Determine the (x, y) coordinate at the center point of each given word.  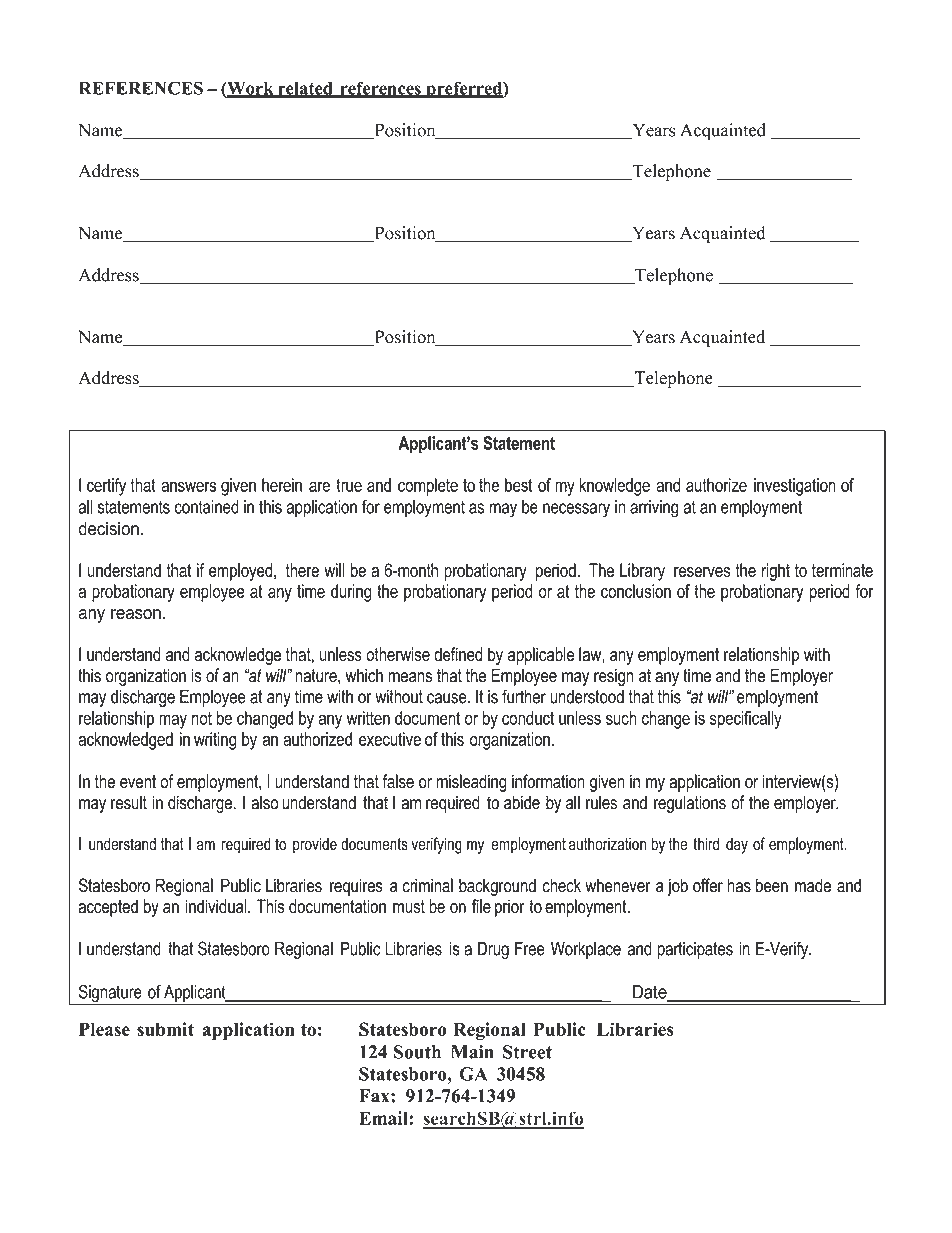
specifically (746, 720)
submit (165, 1029)
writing (215, 741)
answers (188, 486)
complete (428, 487)
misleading (471, 783)
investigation (795, 487)
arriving (654, 509)
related (305, 89)
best (519, 485)
